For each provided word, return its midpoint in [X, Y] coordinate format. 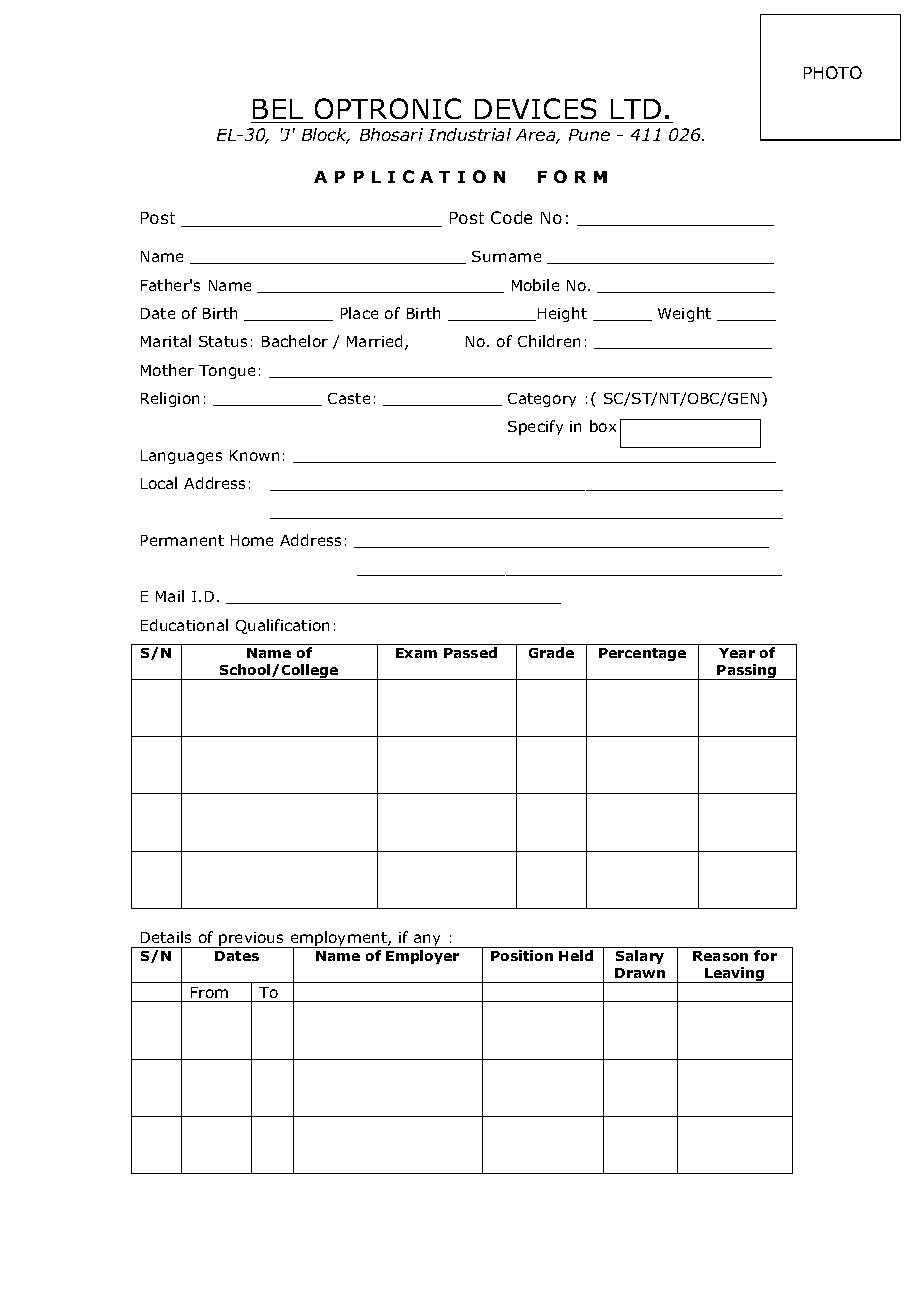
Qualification [282, 626]
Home [252, 540]
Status [223, 341]
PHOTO [833, 72]
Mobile [535, 285]
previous [252, 940]
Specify [535, 427]
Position [522, 955]
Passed [470, 652]
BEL [278, 109]
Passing [747, 672]
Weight [684, 314]
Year [737, 653]
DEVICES [535, 108]
